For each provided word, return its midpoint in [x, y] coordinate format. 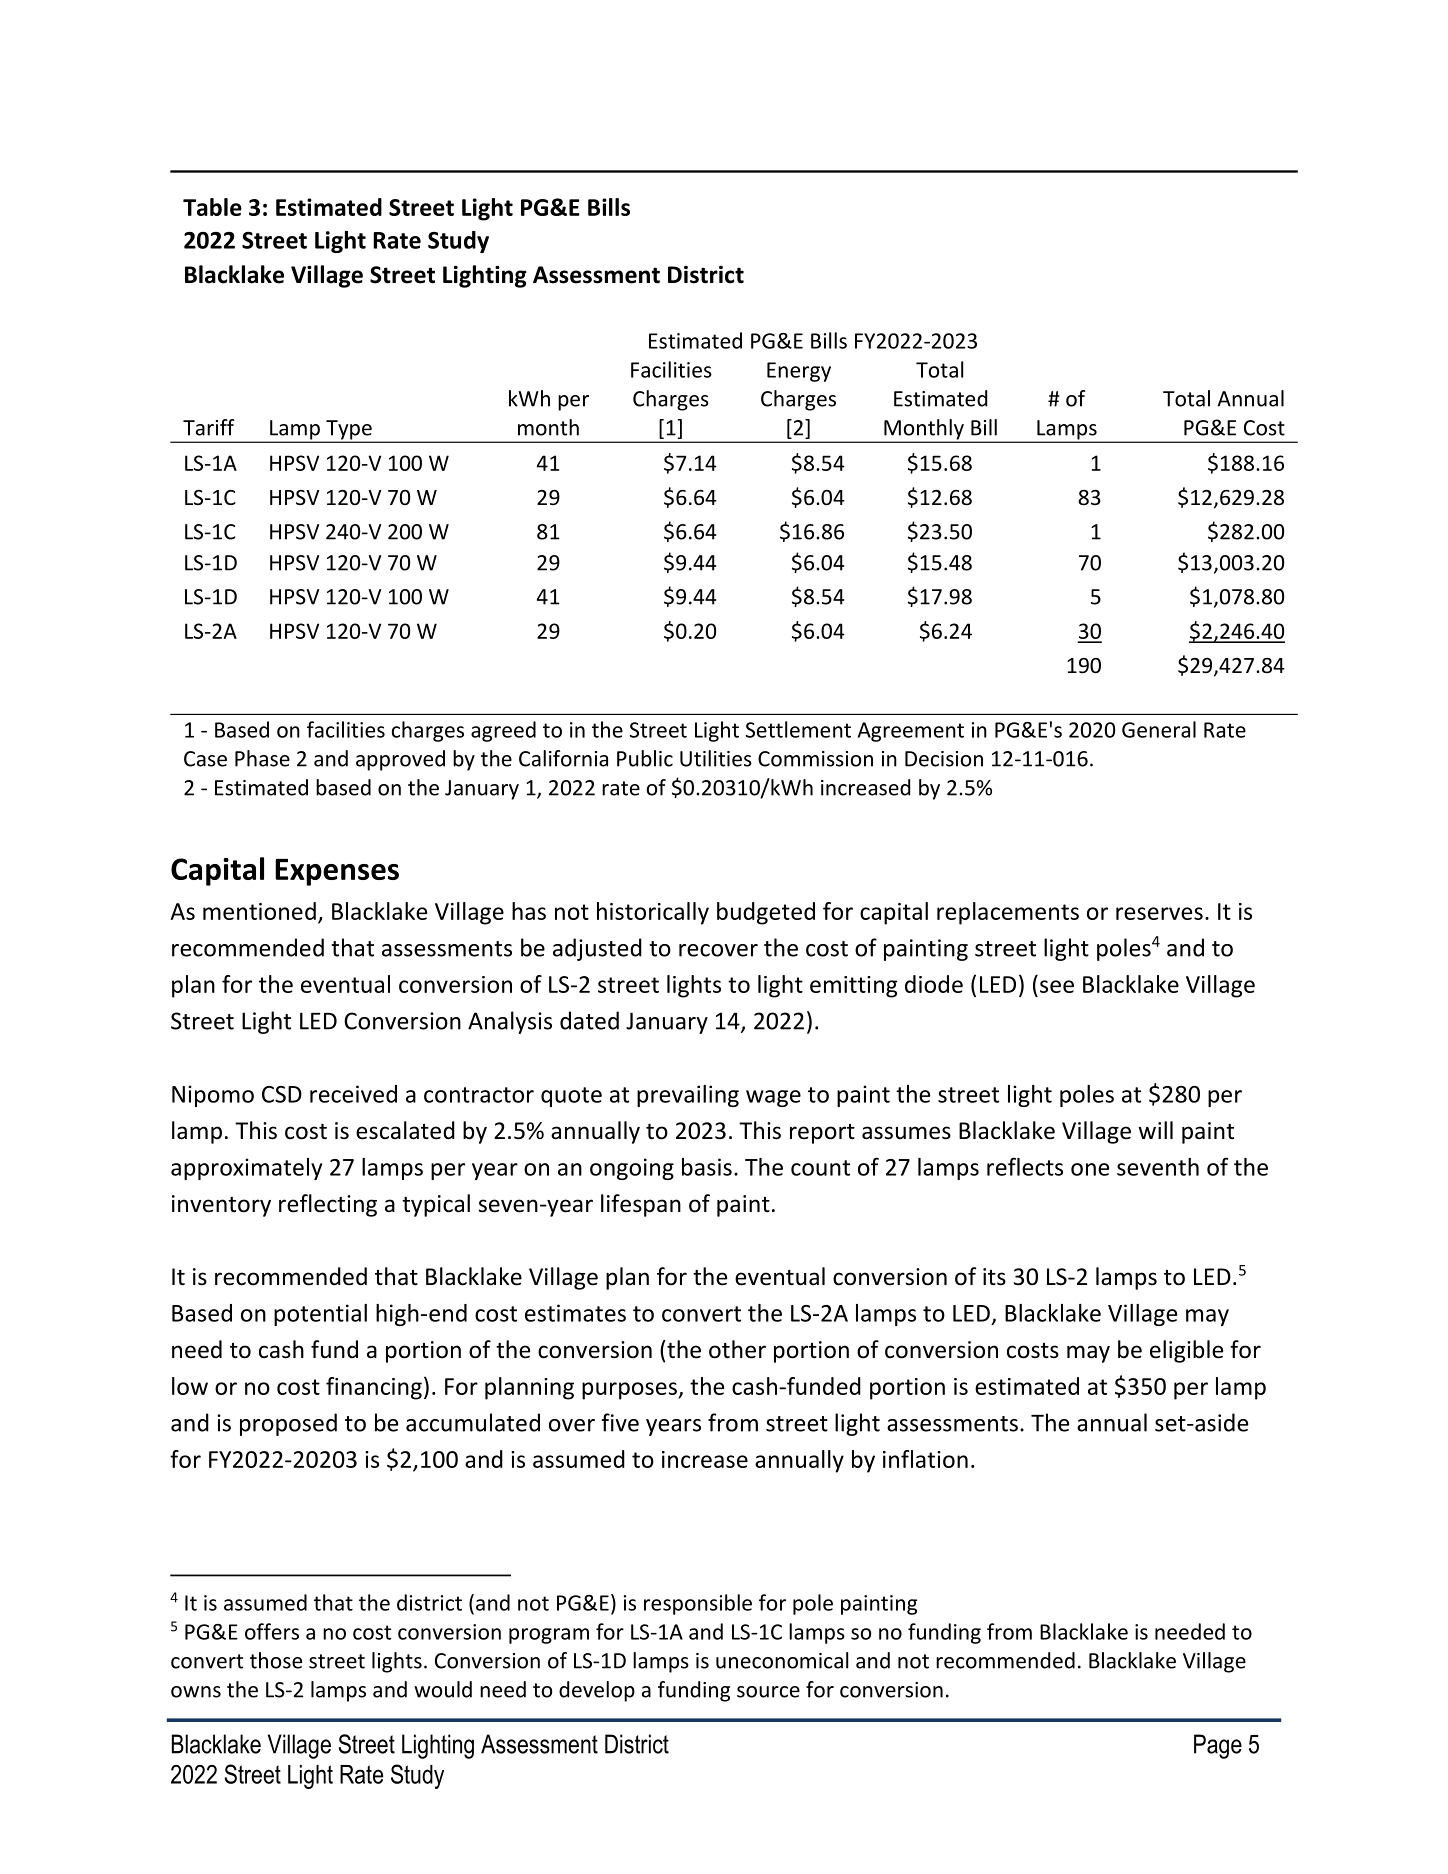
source [768, 1692]
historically [653, 913]
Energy [799, 372]
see [1057, 986]
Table [212, 207]
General [1159, 729]
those [276, 1660]
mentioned [259, 911]
